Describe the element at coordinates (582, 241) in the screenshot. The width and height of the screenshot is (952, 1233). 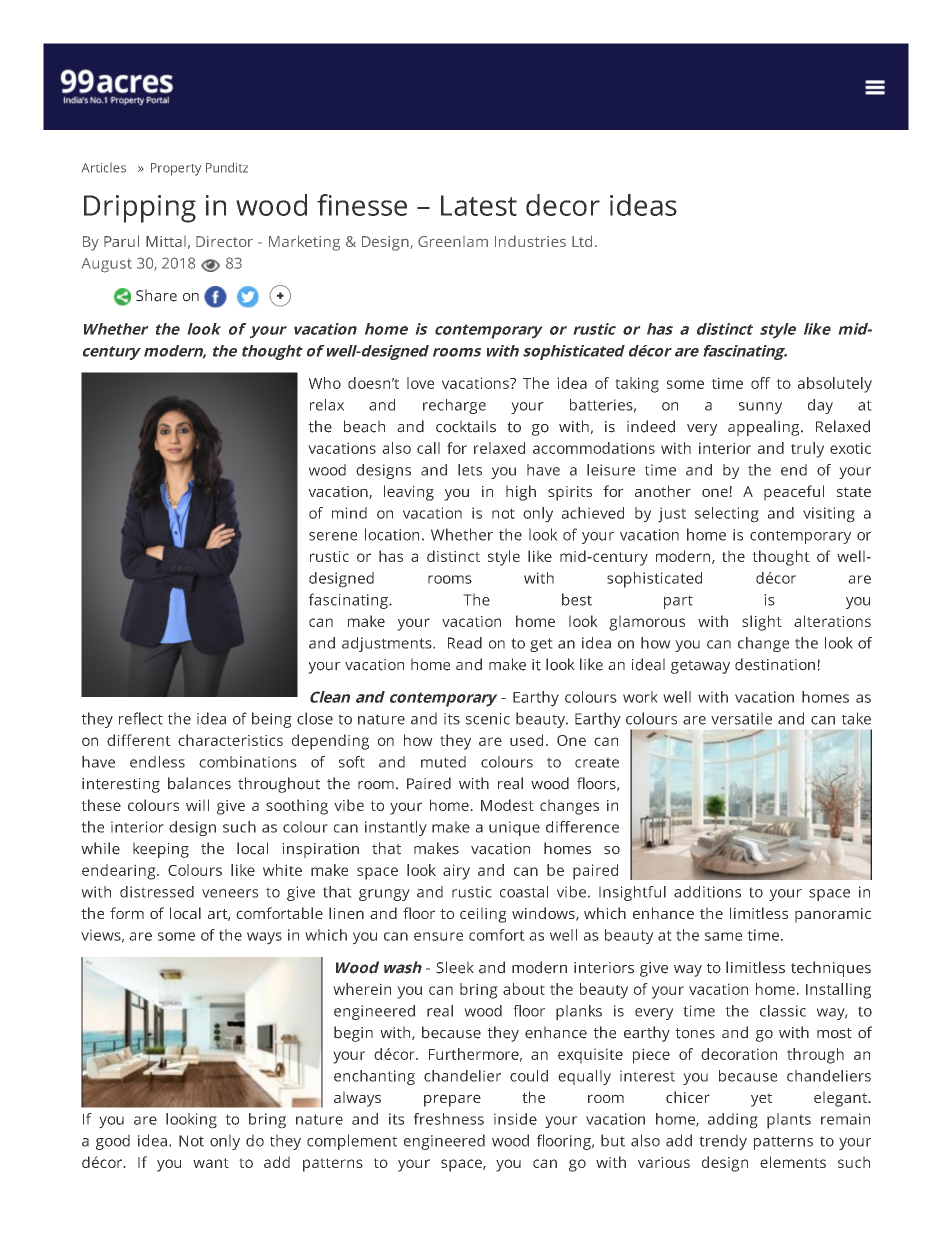
I see `Ltd` at that location.
